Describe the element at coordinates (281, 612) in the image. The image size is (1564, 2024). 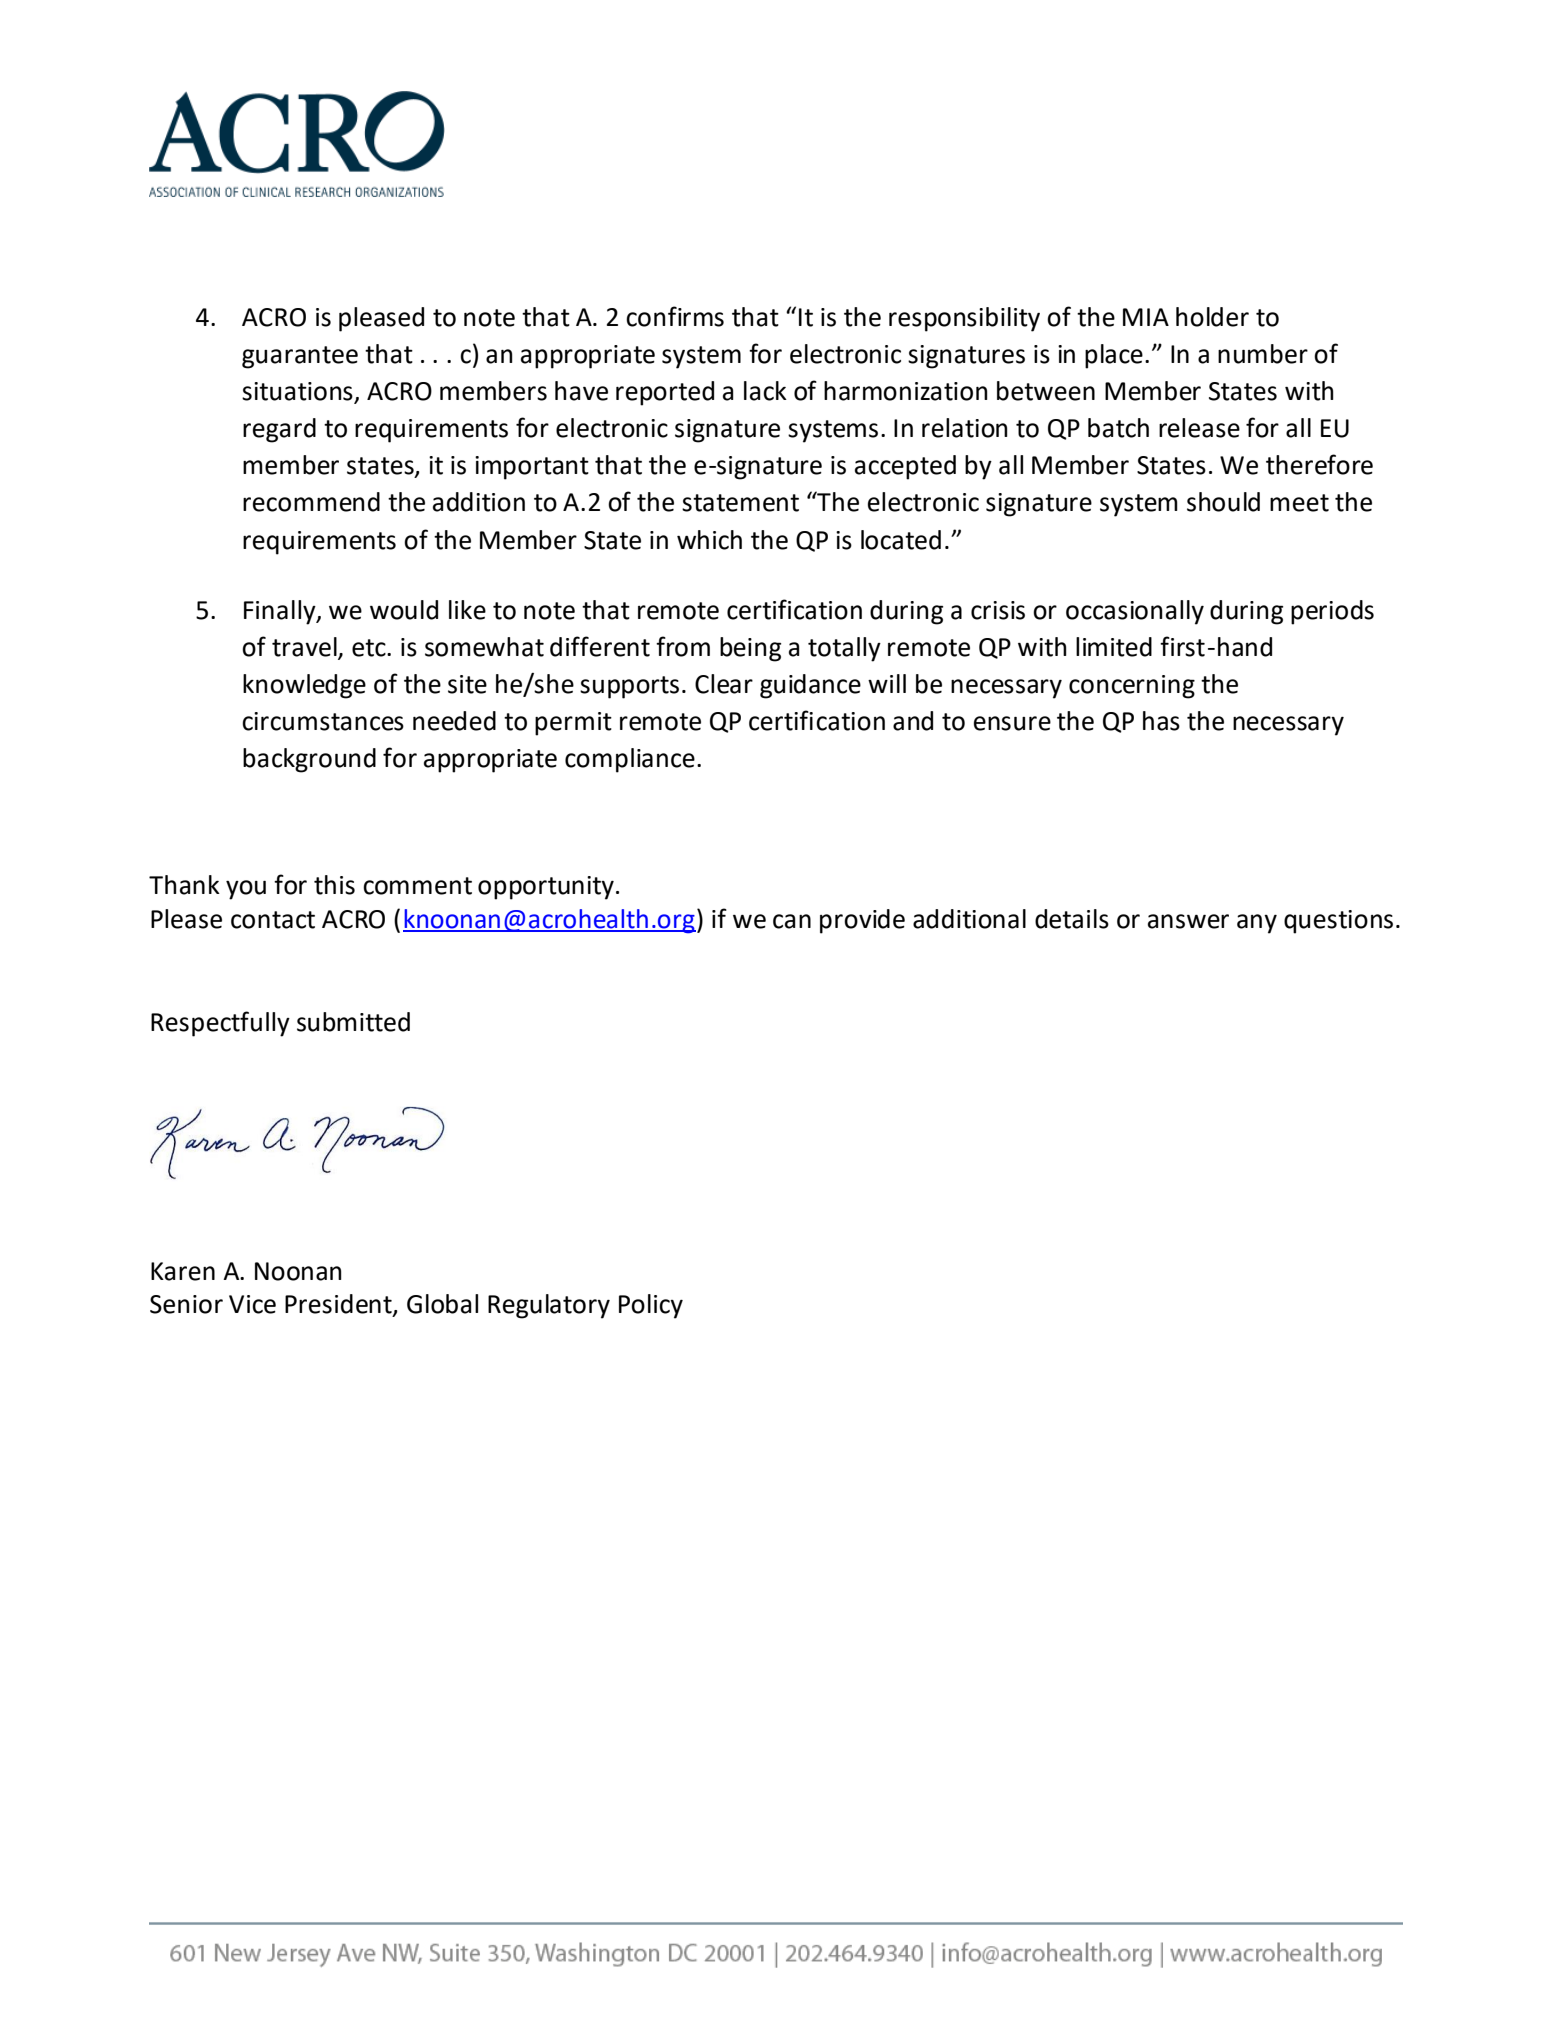
I see `Finally` at that location.
